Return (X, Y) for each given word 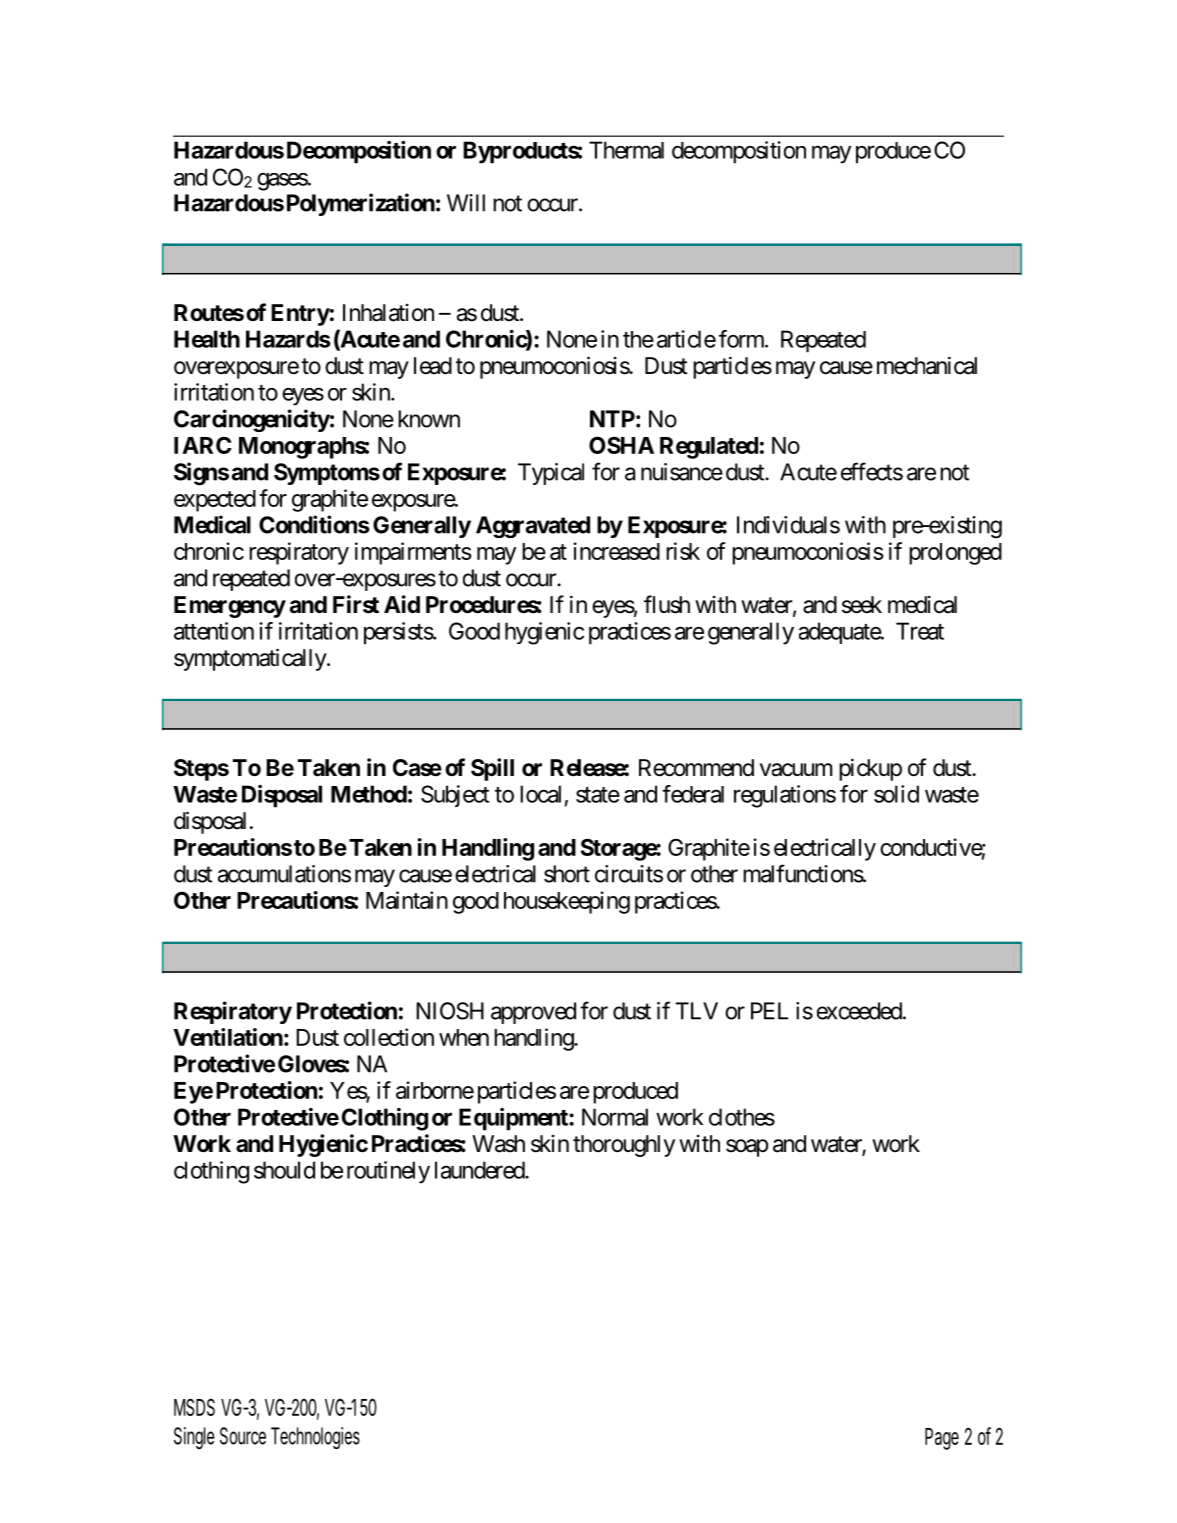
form (742, 339)
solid (896, 794)
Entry (300, 315)
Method (369, 794)
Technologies (315, 1438)
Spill (492, 769)
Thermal (626, 150)
